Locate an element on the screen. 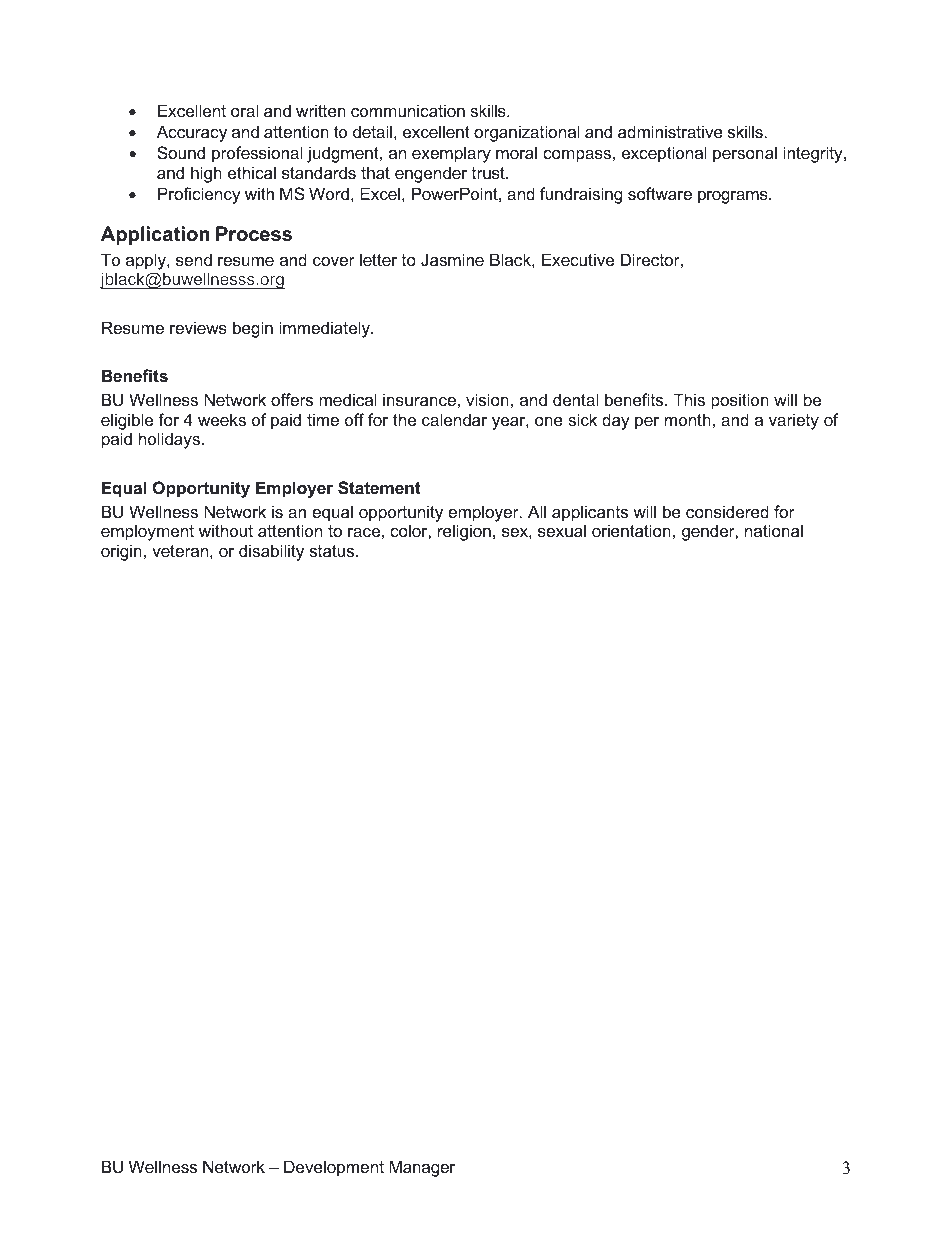 Image resolution: width=952 pixels, height=1233 pixels. orientation is located at coordinates (631, 530).
